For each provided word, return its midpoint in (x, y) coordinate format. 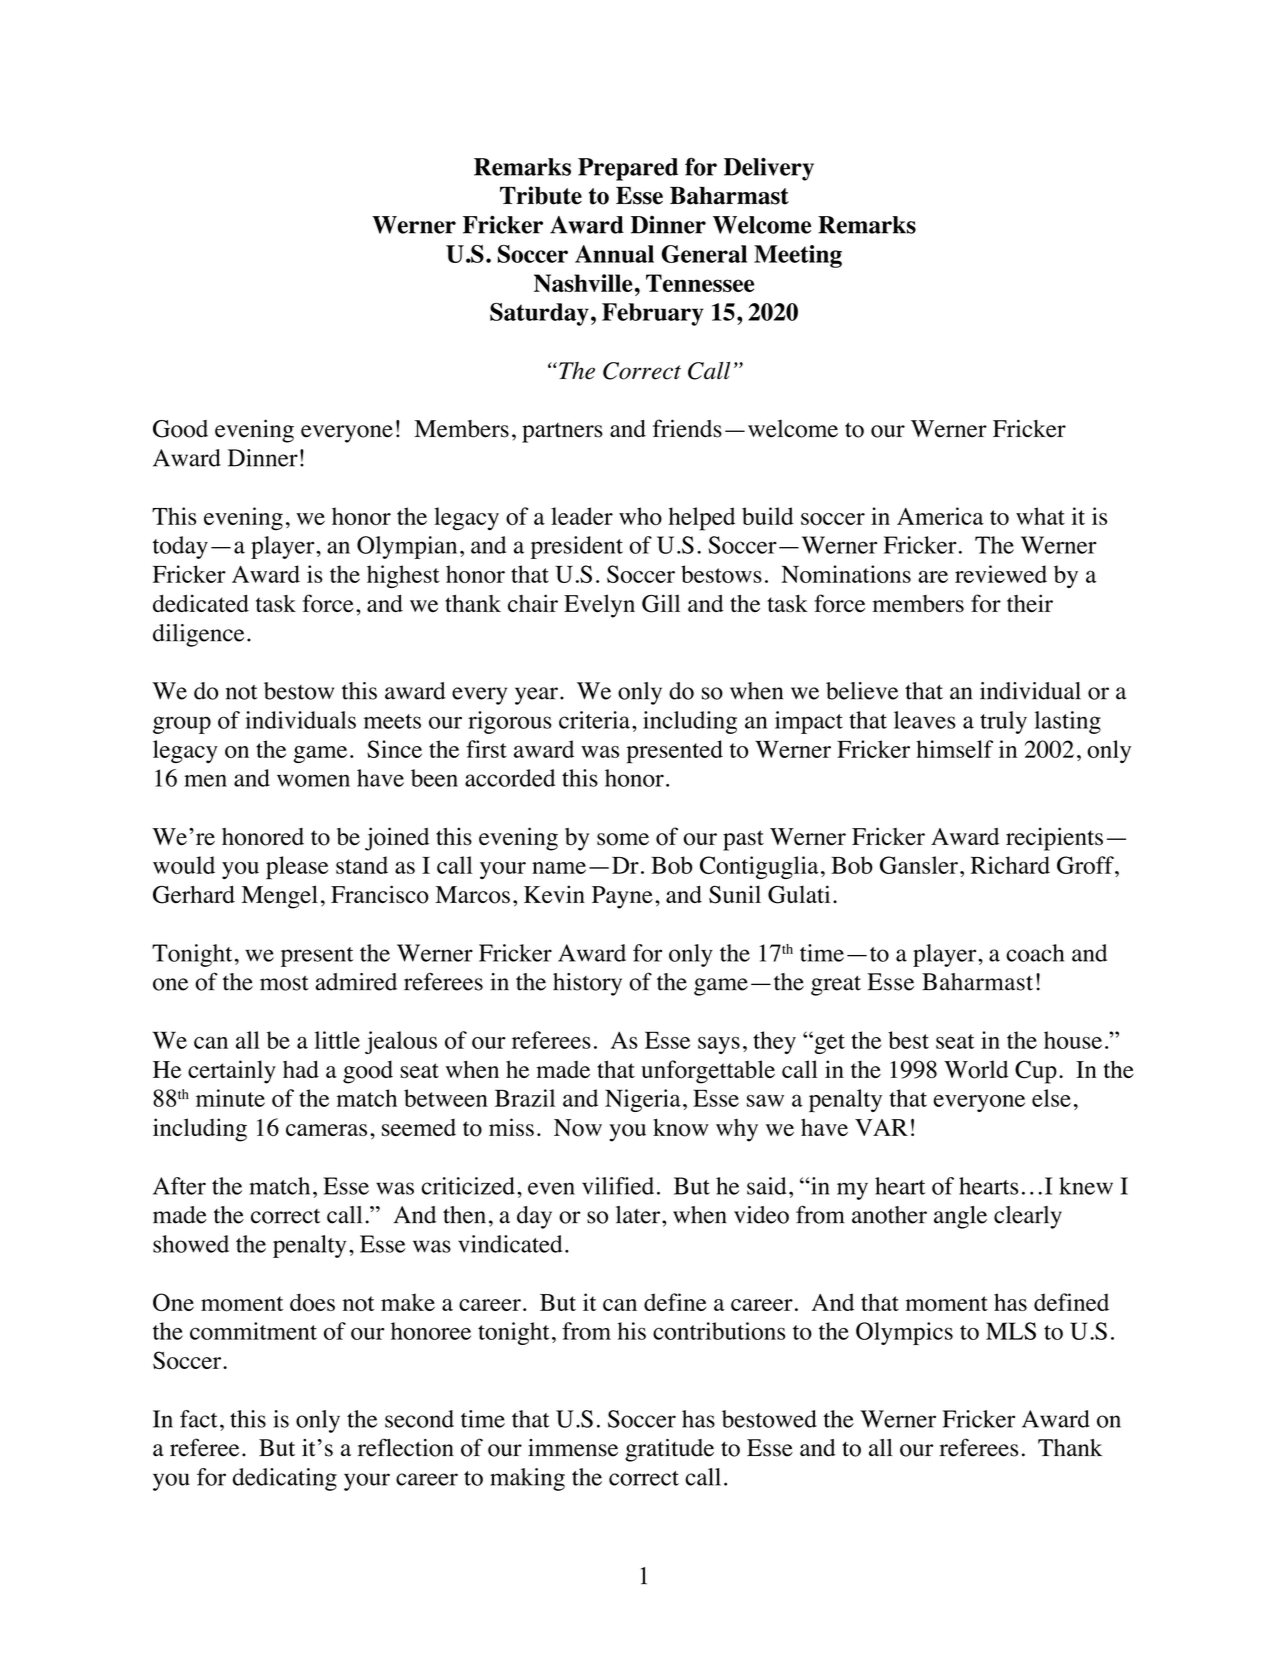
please (297, 868)
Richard (1010, 865)
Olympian (407, 547)
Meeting (798, 256)
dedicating (285, 1479)
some (623, 839)
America (940, 516)
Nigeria (643, 1100)
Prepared (628, 169)
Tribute (541, 195)
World (976, 1069)
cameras (326, 1130)
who (640, 516)
